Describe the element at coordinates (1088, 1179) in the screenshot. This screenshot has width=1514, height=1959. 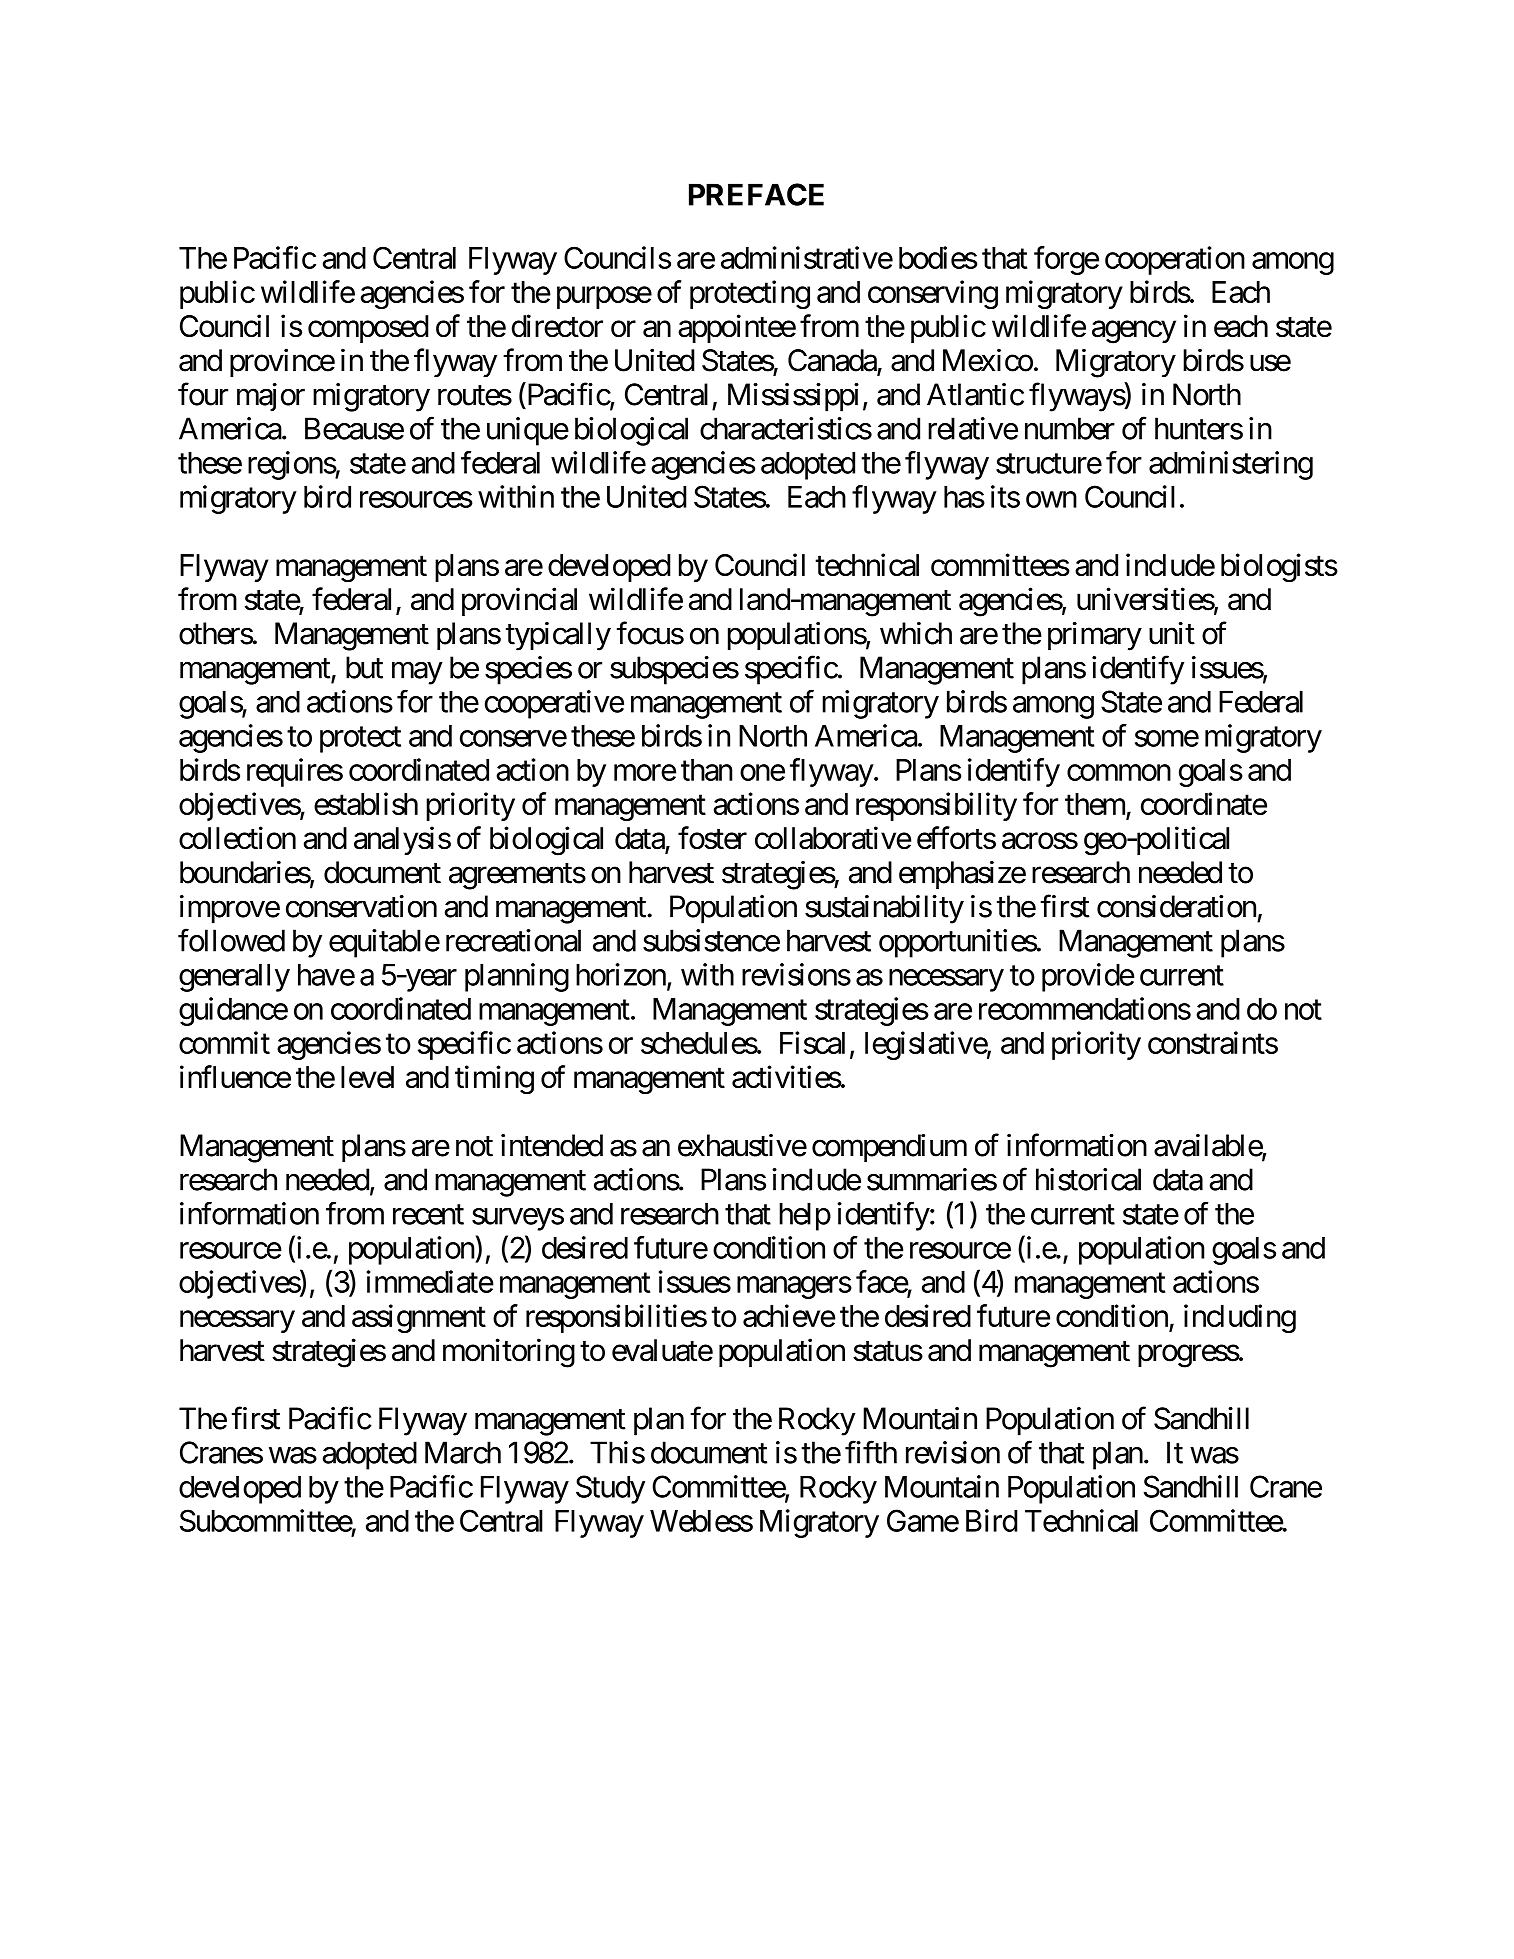
I see `historical` at that location.
